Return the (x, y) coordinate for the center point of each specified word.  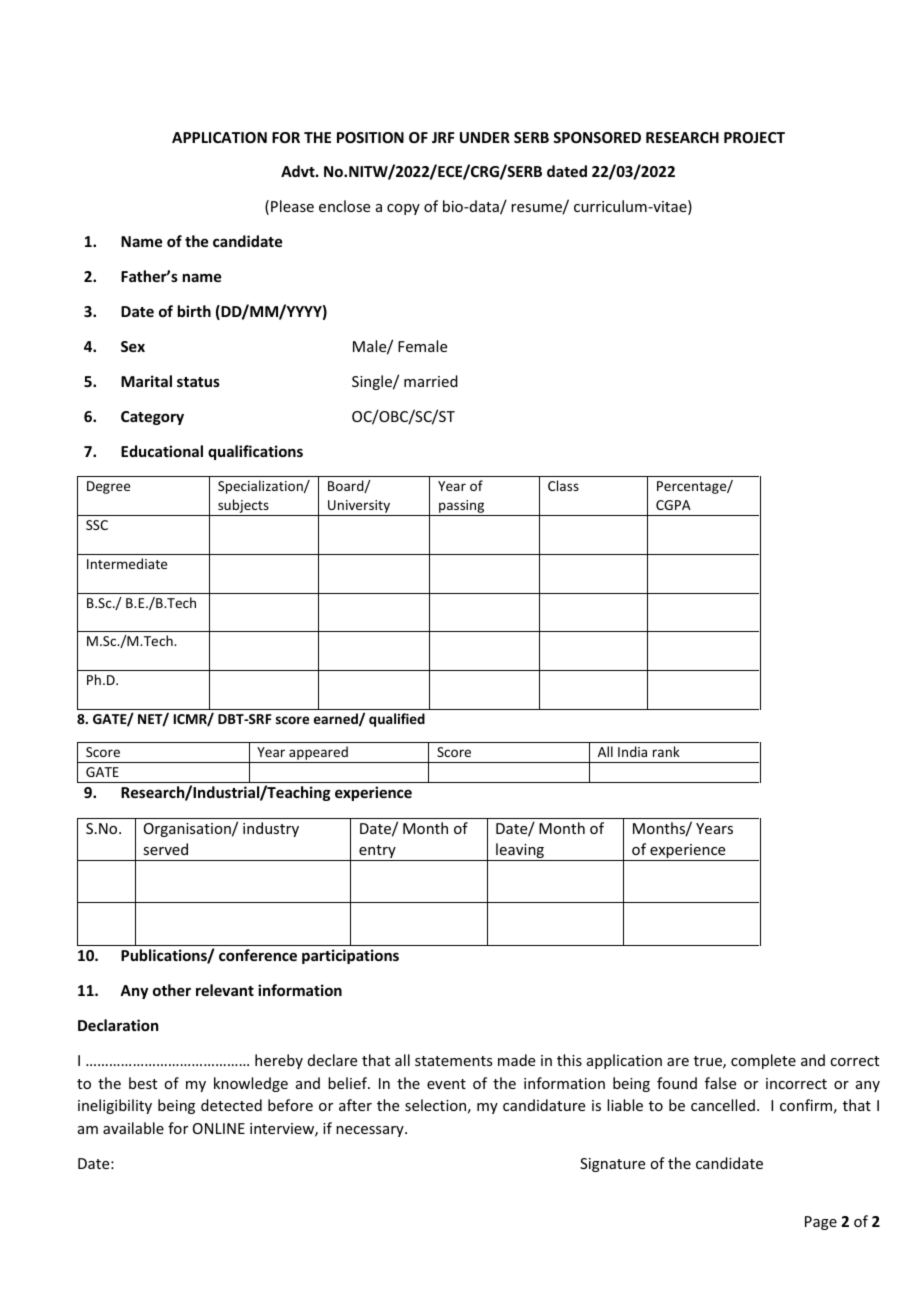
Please (292, 206)
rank (666, 751)
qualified (397, 720)
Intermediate (127, 563)
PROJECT (754, 137)
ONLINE (219, 1128)
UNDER (485, 137)
